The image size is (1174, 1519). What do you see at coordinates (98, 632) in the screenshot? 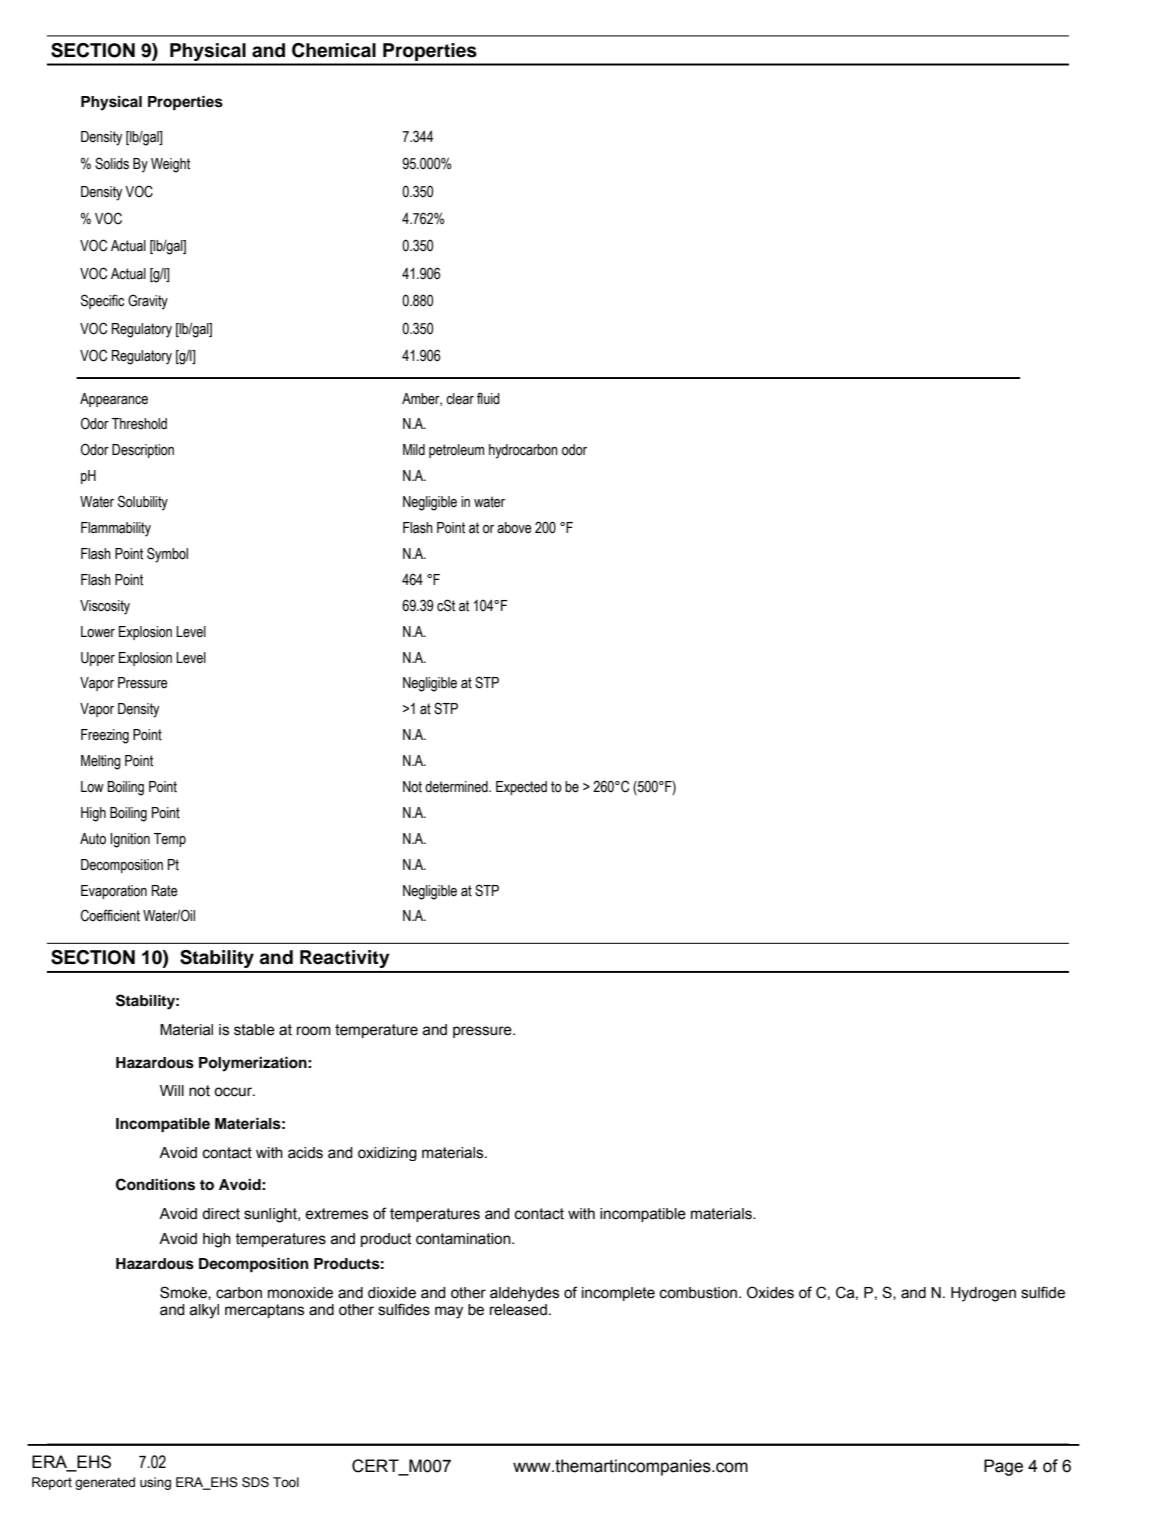
I see `Lower` at bounding box center [98, 632].
